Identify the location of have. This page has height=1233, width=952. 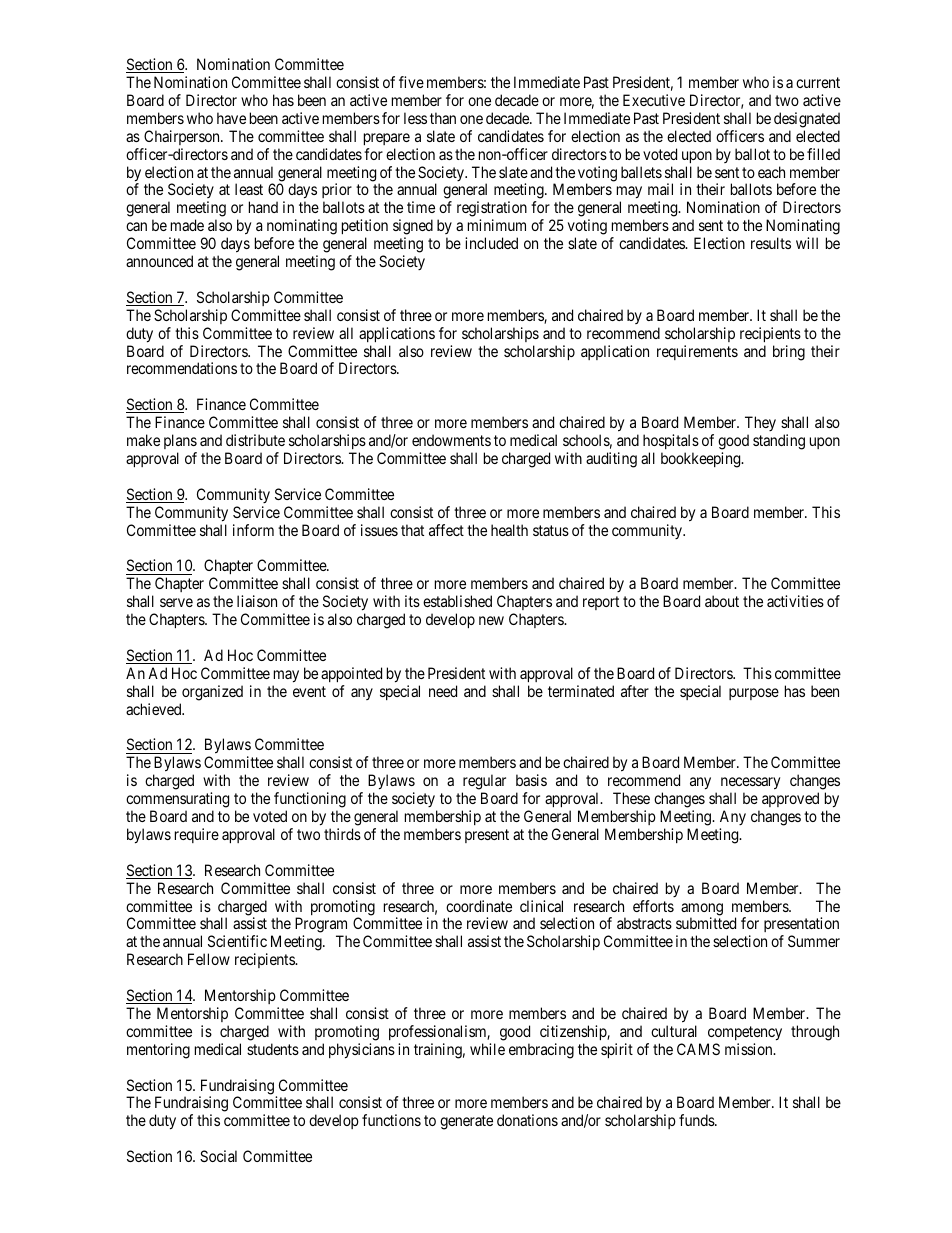
(231, 118).
